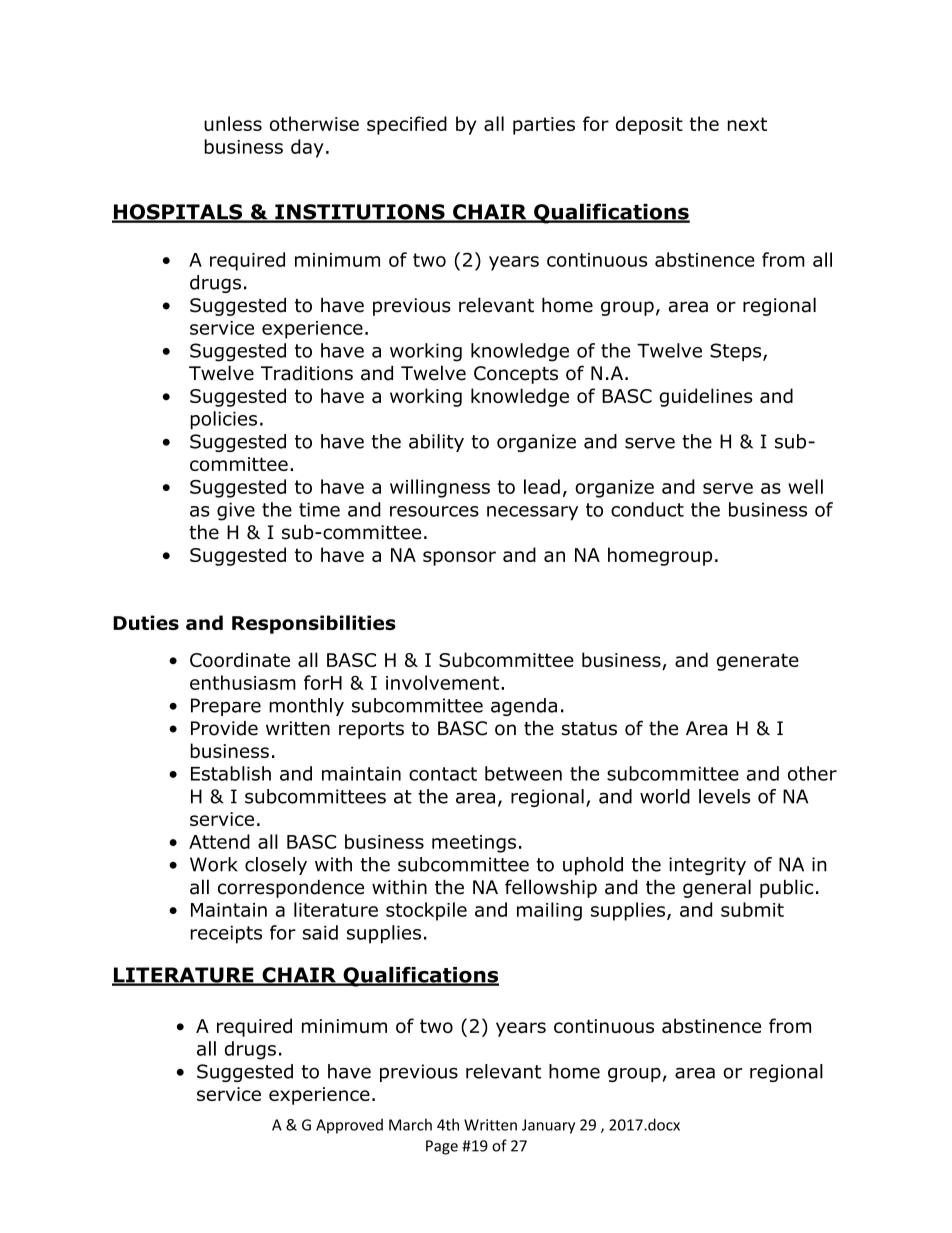 Image resolution: width=952 pixels, height=1233 pixels. What do you see at coordinates (224, 420) in the image?
I see `policies` at bounding box center [224, 420].
